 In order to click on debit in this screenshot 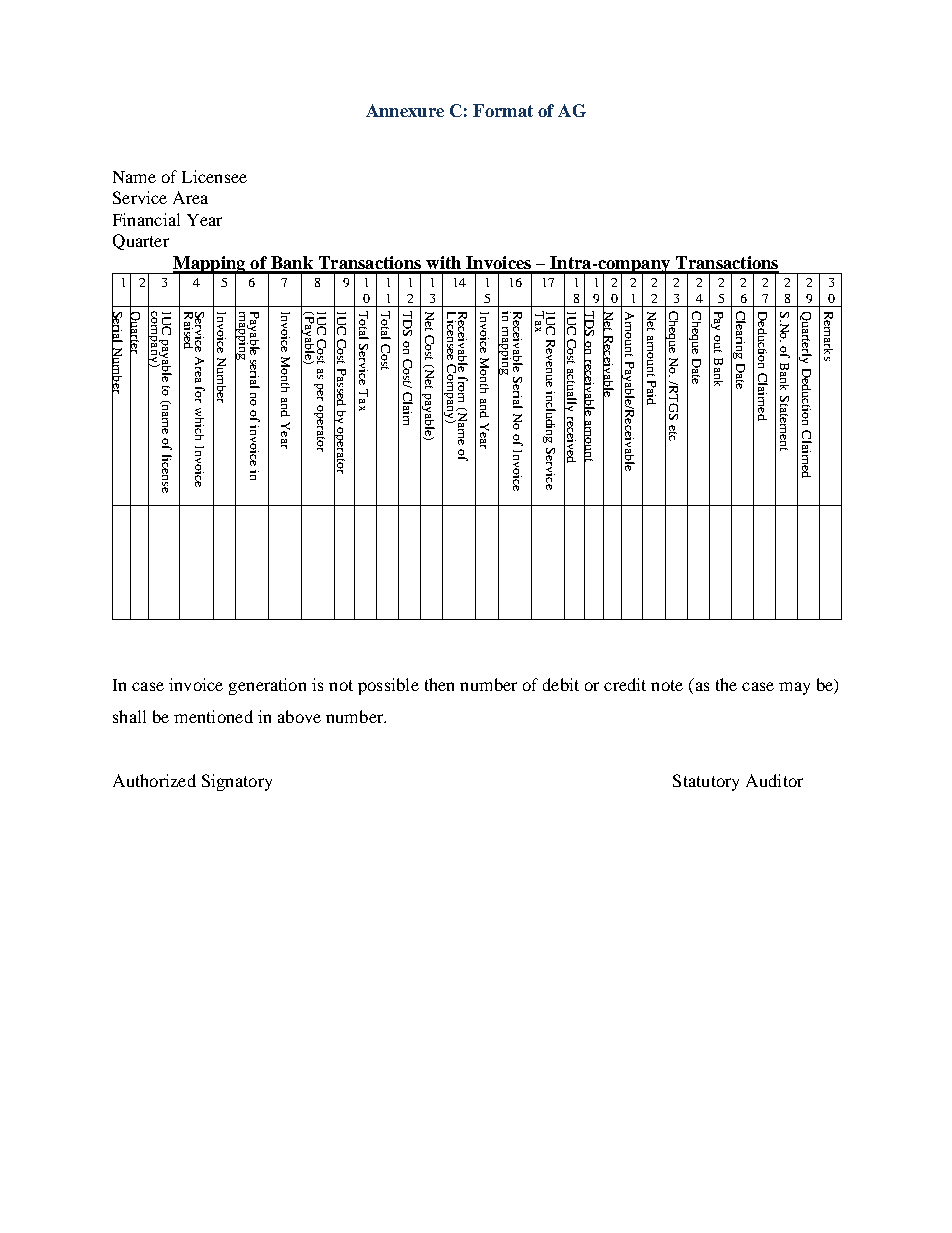, I will do `click(561, 684)`.
